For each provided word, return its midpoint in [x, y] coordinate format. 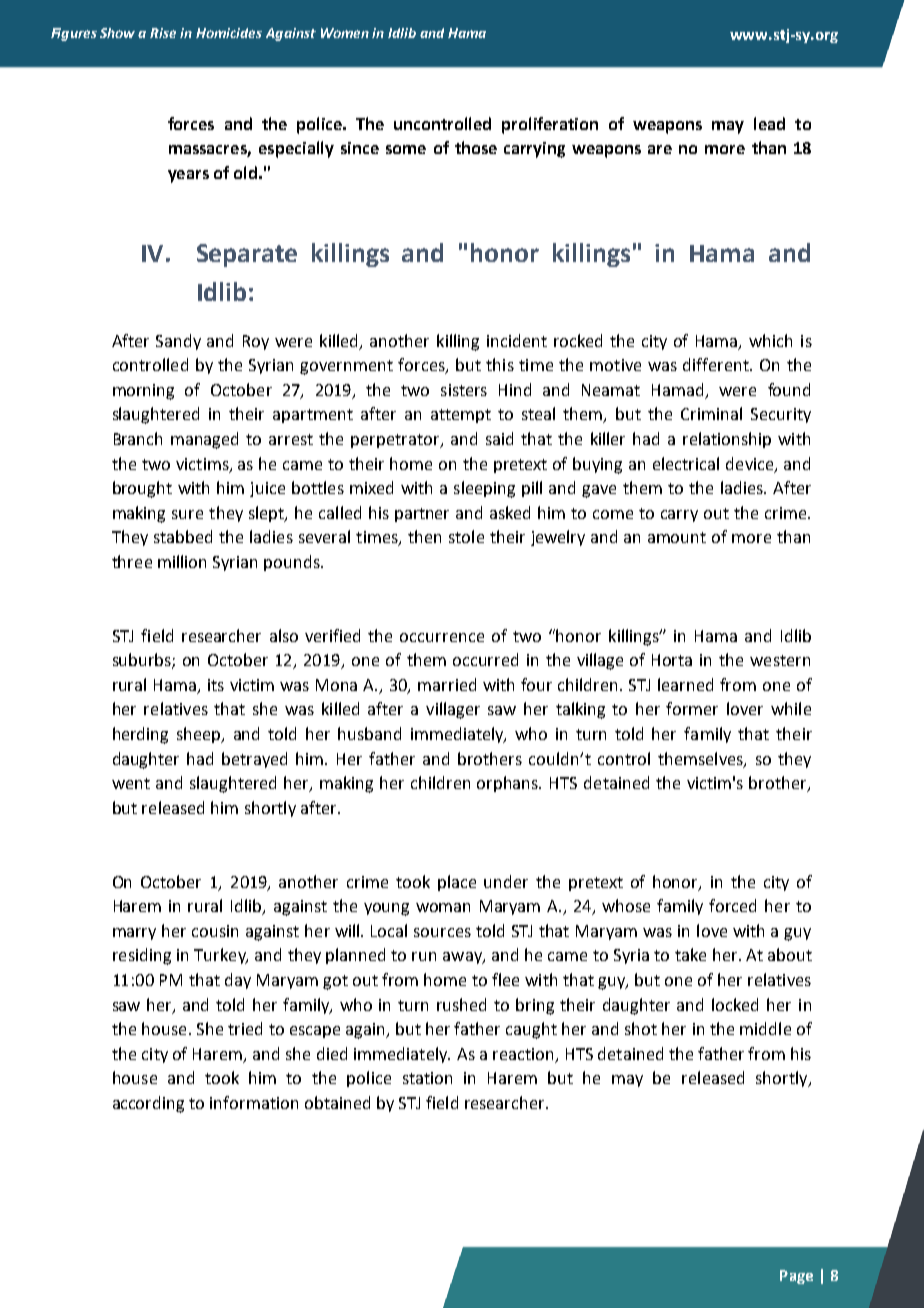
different [717, 364]
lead [769, 123]
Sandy [178, 342]
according [148, 1104]
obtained [337, 1102]
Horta [672, 660]
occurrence [442, 637]
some [406, 149]
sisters [464, 390]
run [424, 956]
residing [142, 956]
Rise [163, 33]
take [690, 954]
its [216, 685]
